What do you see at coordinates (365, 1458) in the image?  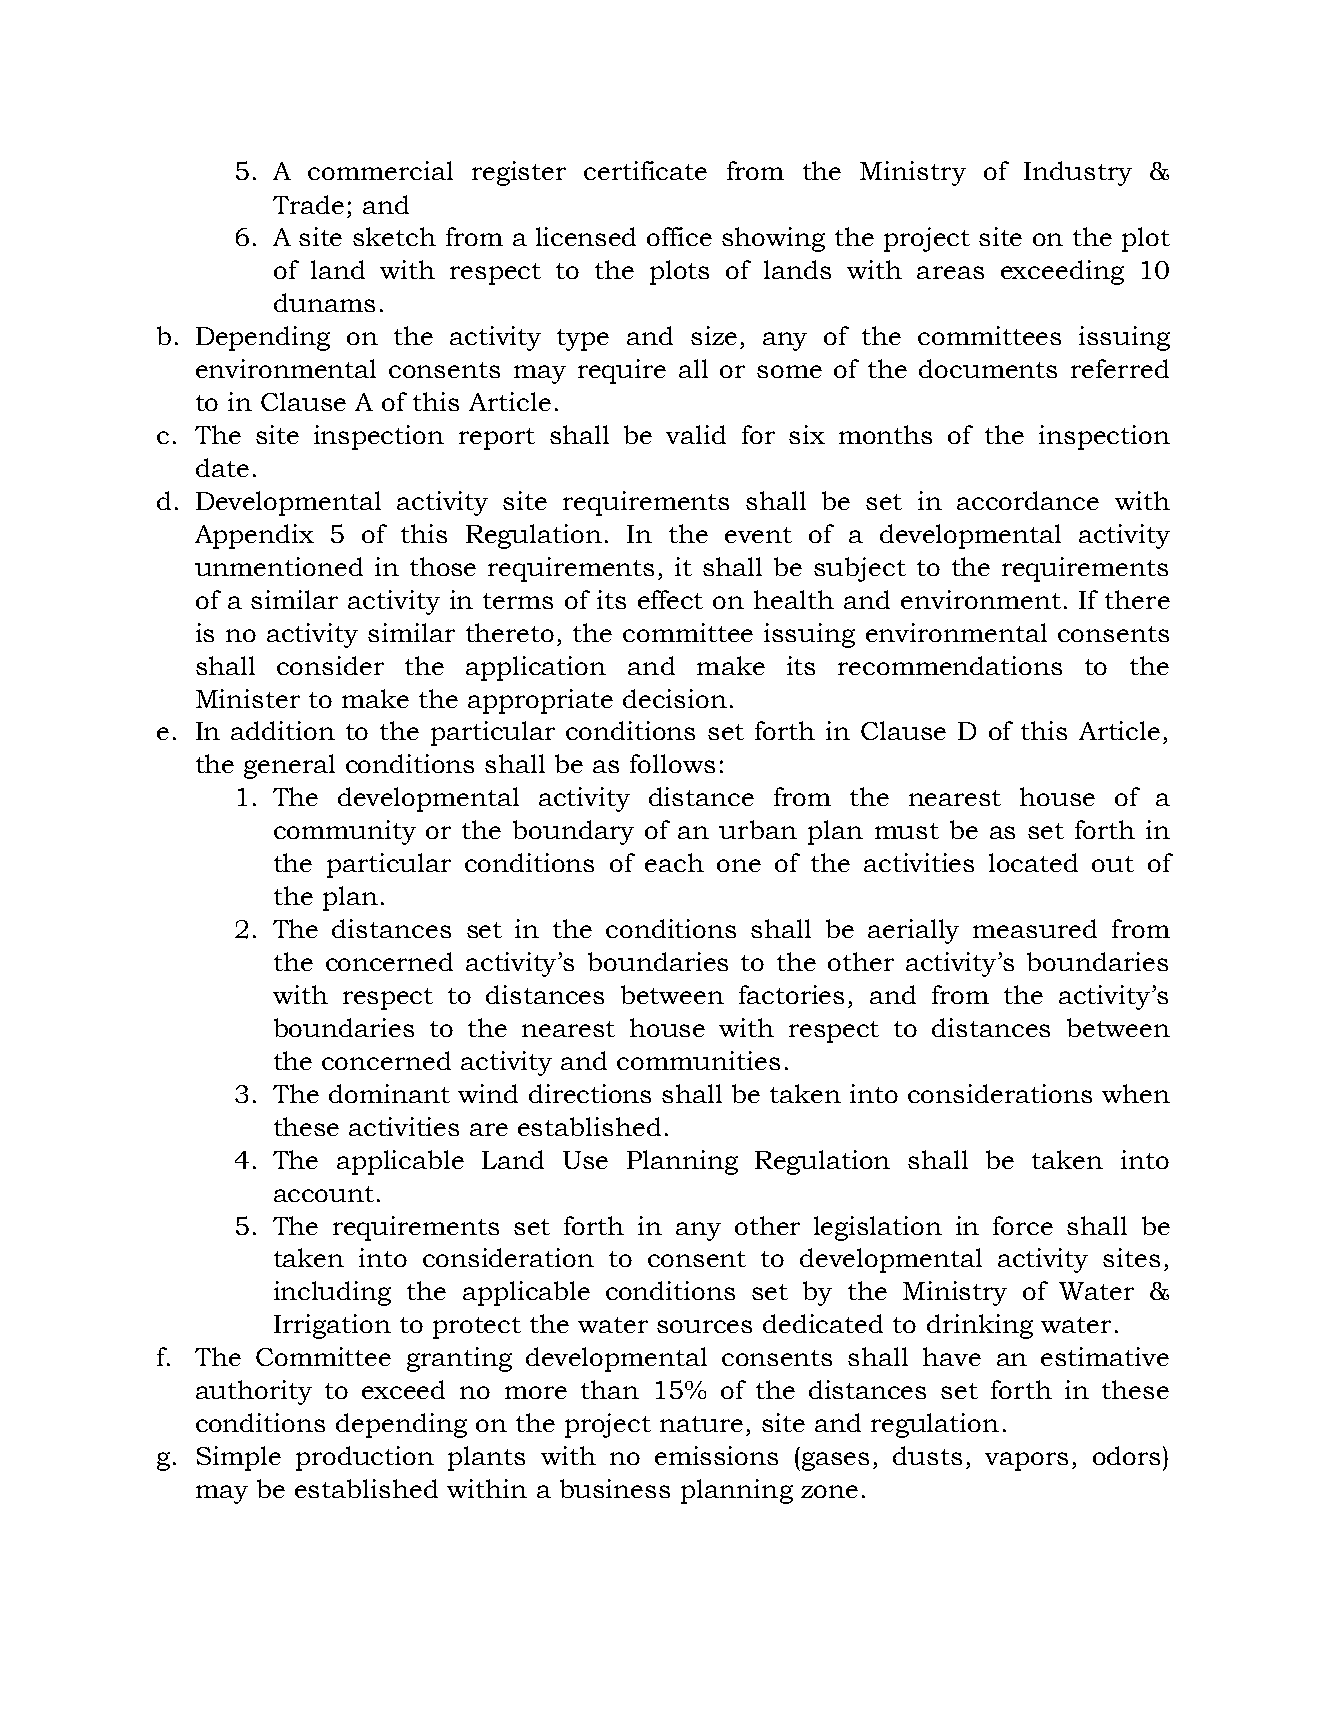 I see `production` at bounding box center [365, 1458].
